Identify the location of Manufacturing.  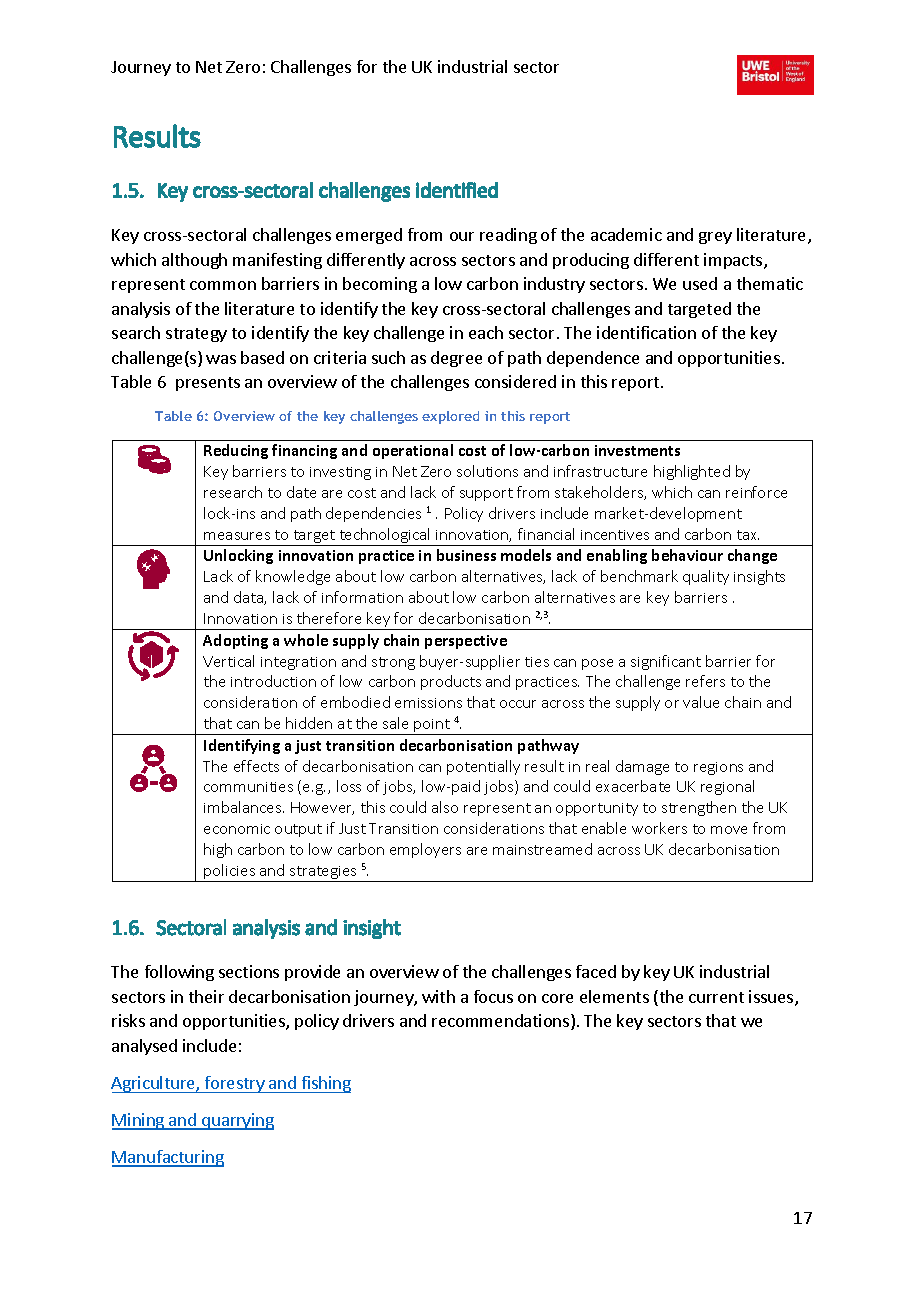
(168, 1158).
